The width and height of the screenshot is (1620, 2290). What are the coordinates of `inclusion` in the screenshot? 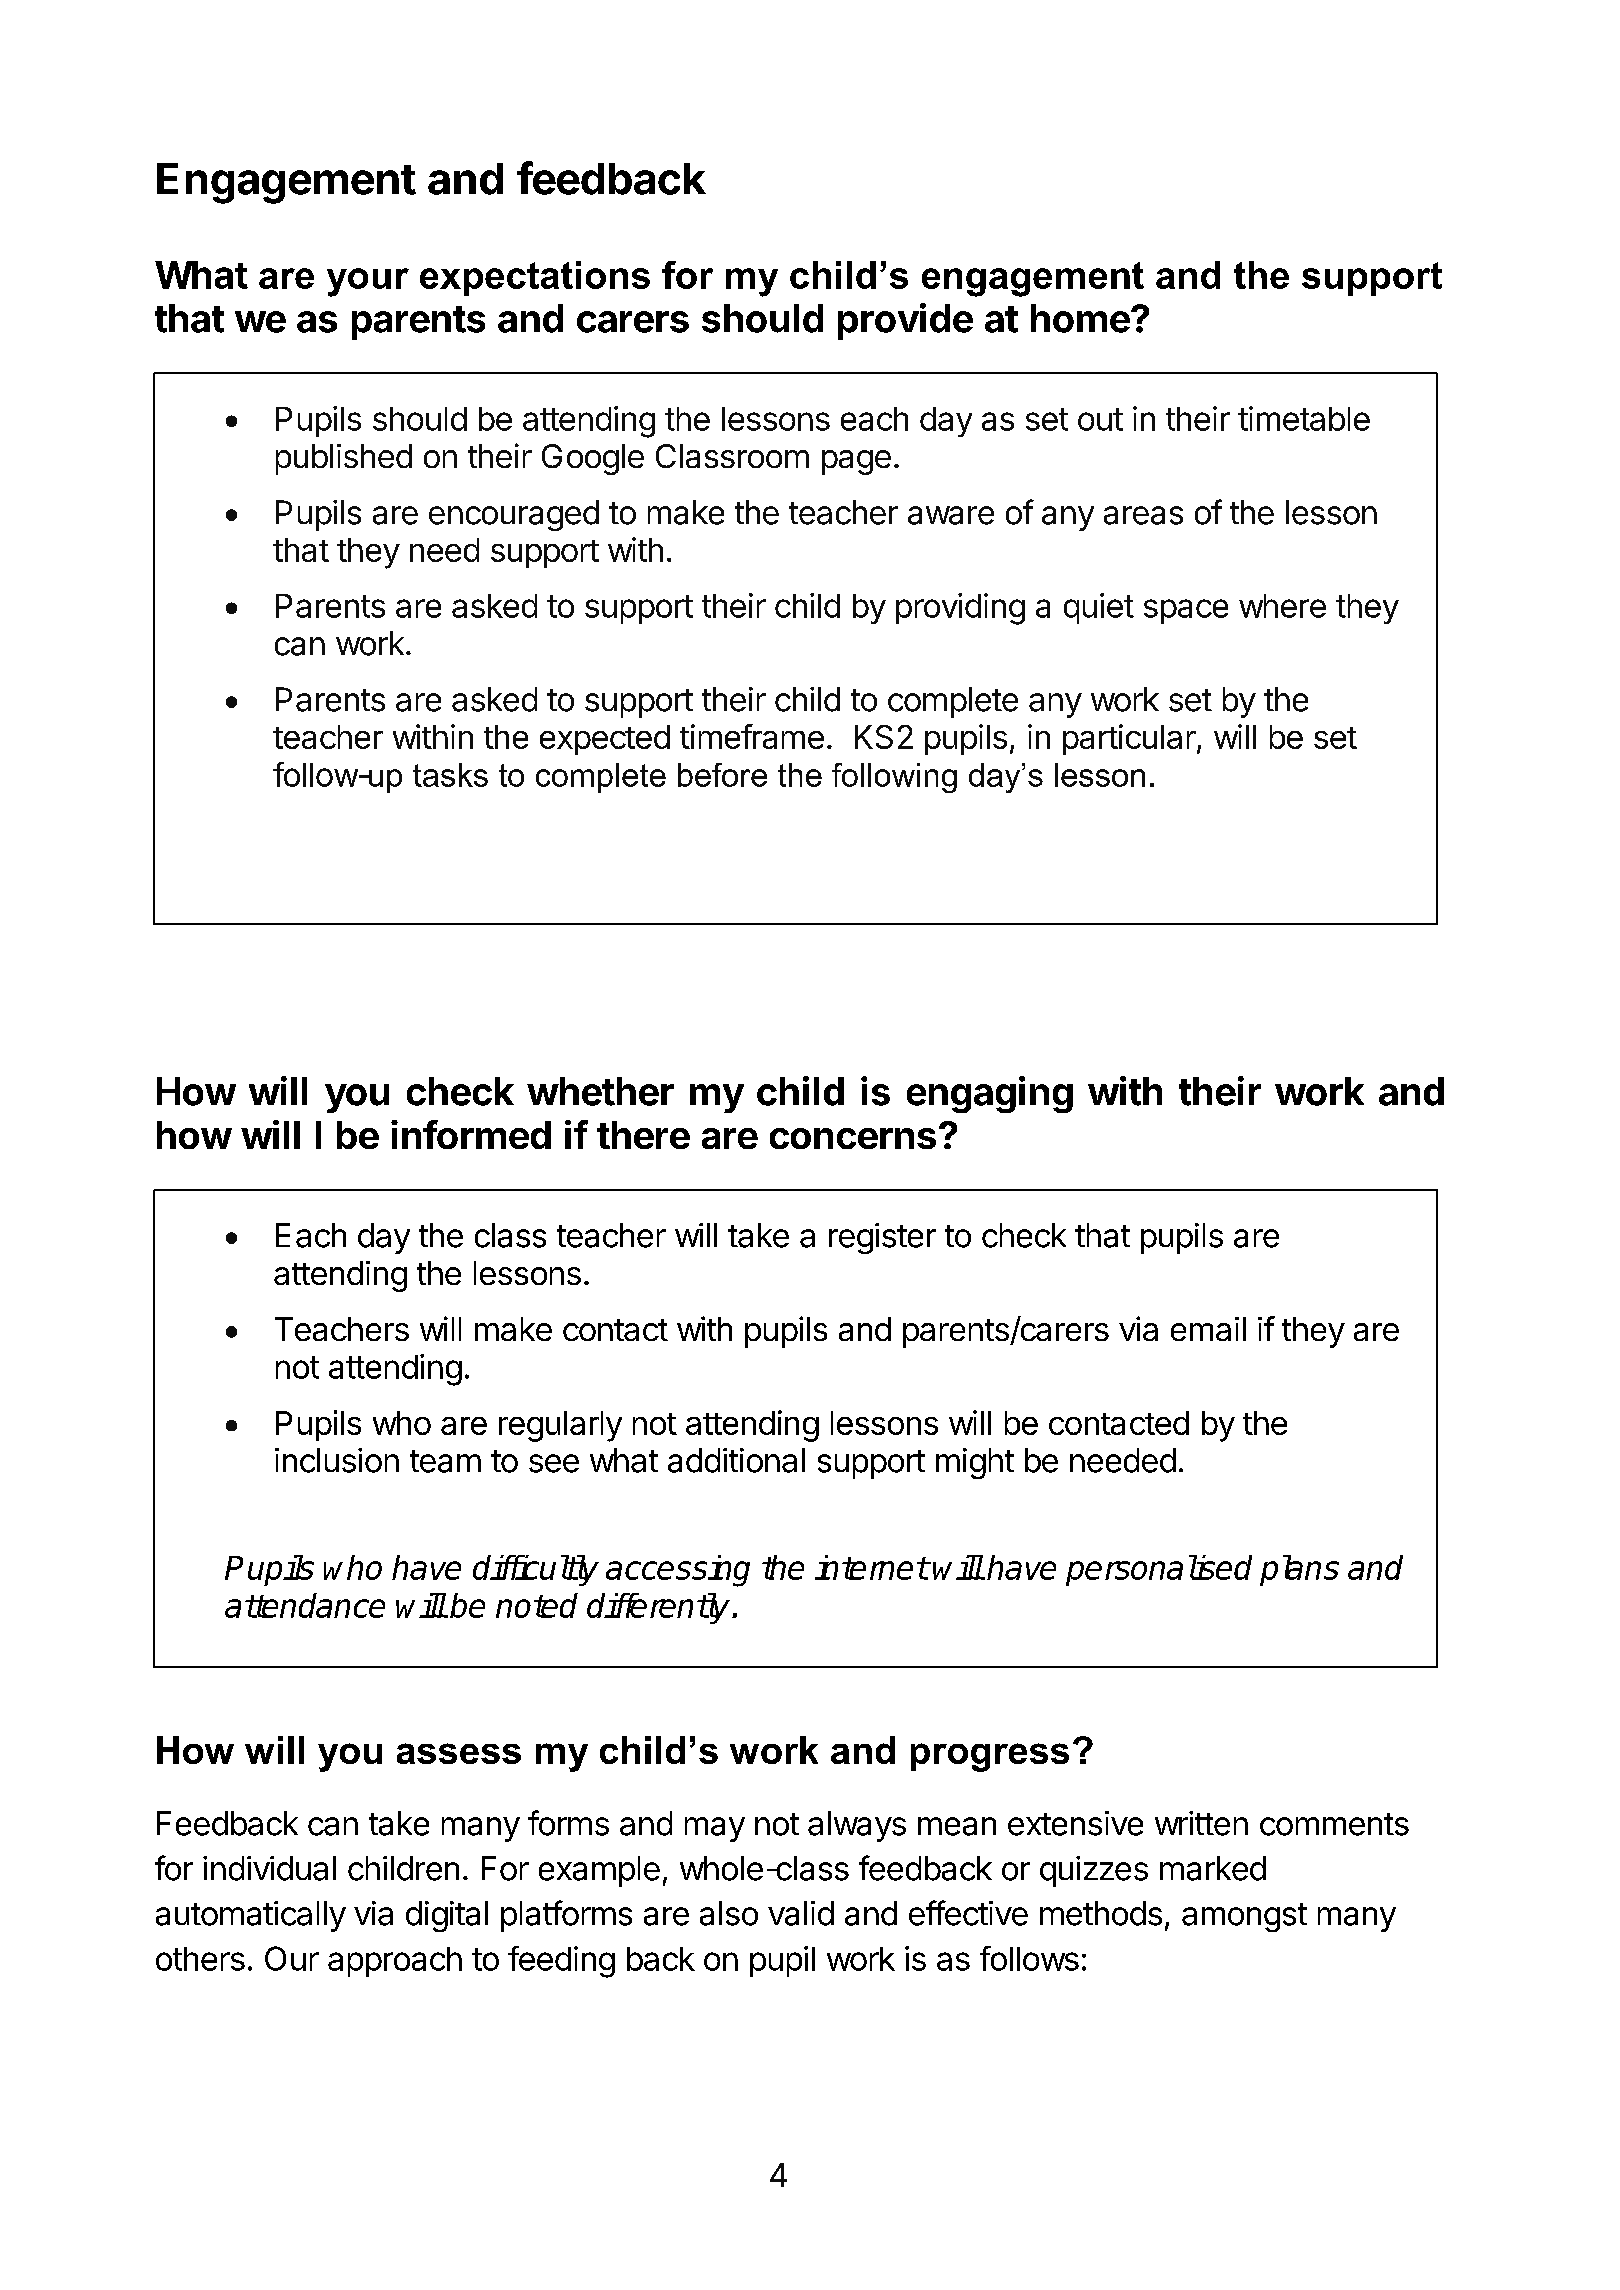 It's located at (337, 1460).
